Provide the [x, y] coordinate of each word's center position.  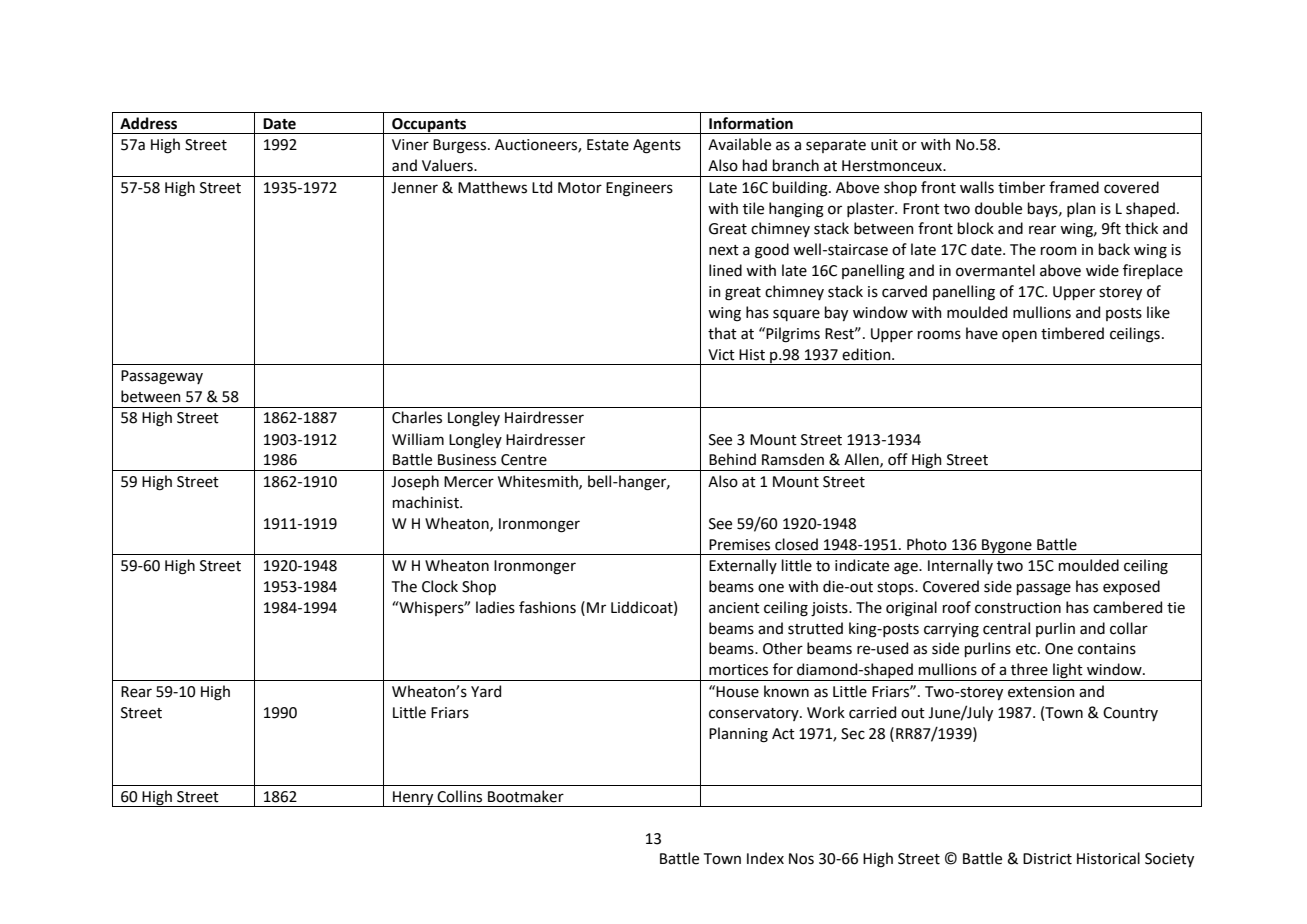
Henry [413, 799]
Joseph [415, 482]
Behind [732, 459]
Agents [657, 146]
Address [148, 123]
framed [1074, 187]
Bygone [1007, 547]
